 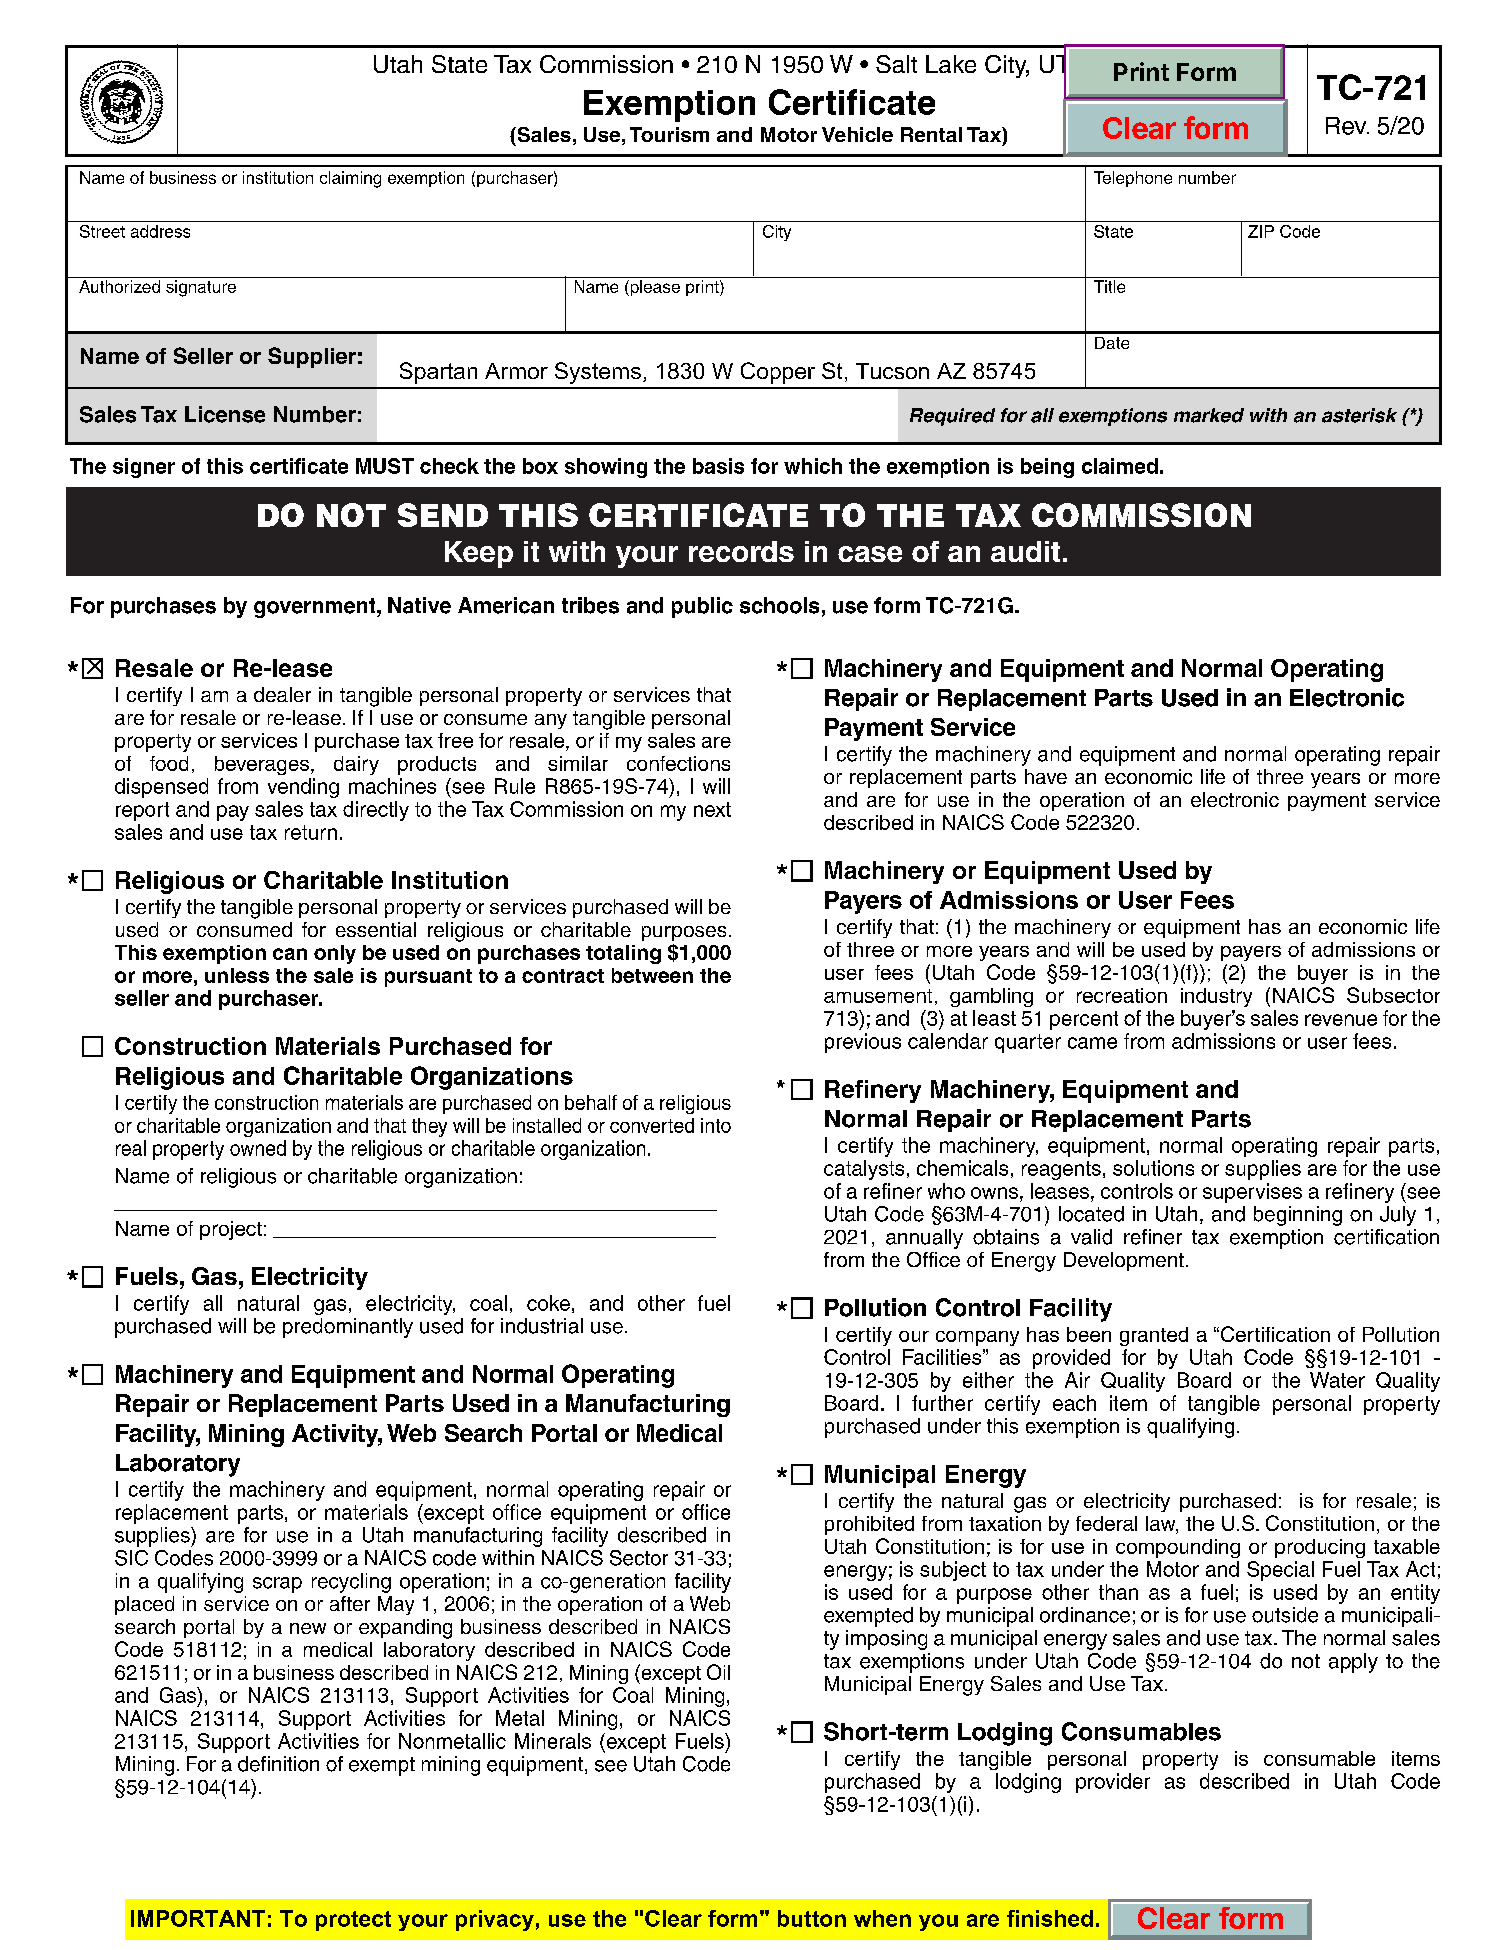 What do you see at coordinates (864, 1170) in the page?
I see `catalysts` at bounding box center [864, 1170].
